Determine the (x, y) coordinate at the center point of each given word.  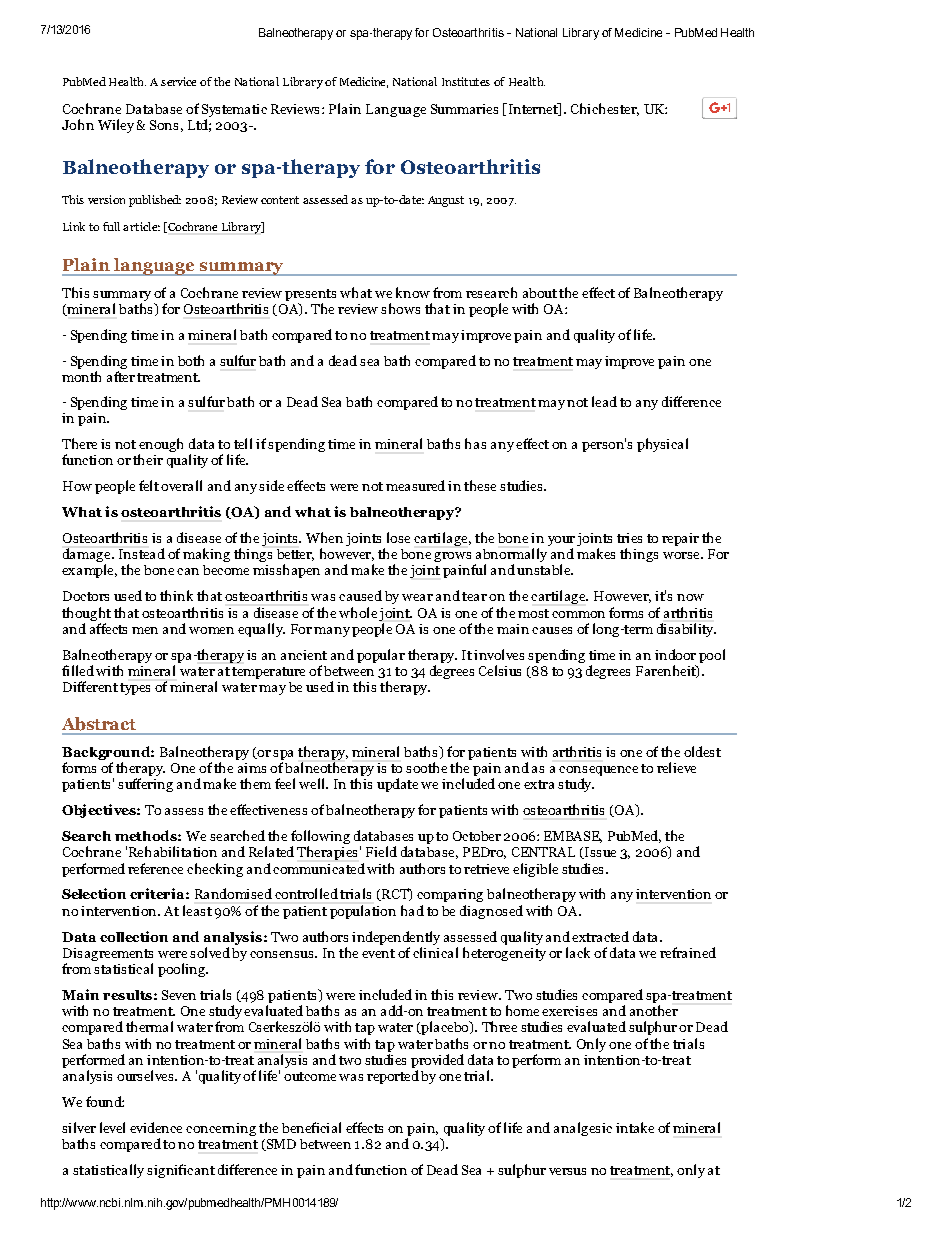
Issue (599, 853)
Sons (164, 125)
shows (400, 308)
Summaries (464, 109)
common (578, 614)
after (121, 376)
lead (604, 401)
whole (358, 612)
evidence (156, 1127)
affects (108, 628)
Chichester (605, 109)
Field (381, 851)
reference (155, 868)
